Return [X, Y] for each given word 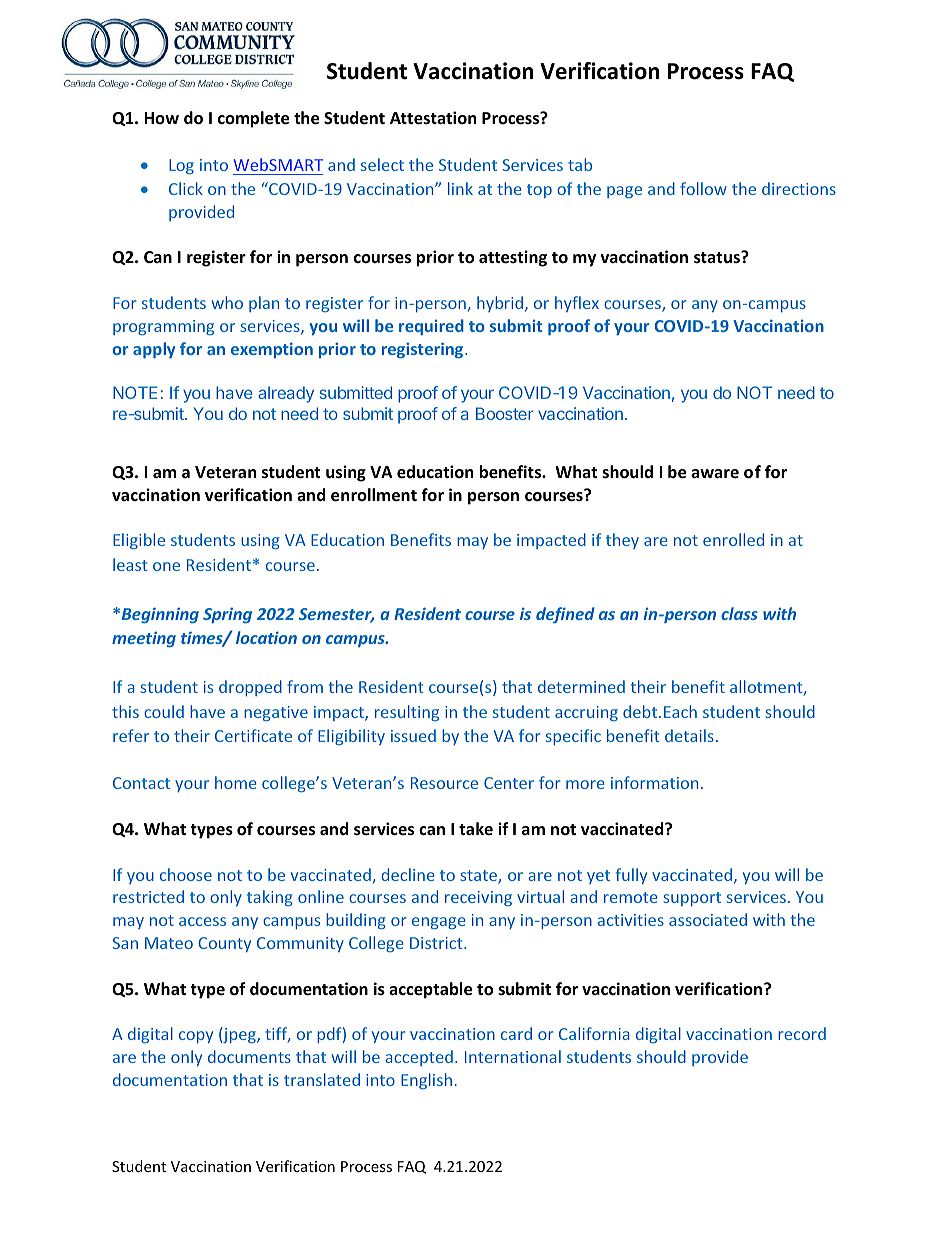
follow [703, 188]
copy [196, 1037]
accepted [419, 1058]
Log [181, 167]
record [802, 1033]
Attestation [433, 118]
